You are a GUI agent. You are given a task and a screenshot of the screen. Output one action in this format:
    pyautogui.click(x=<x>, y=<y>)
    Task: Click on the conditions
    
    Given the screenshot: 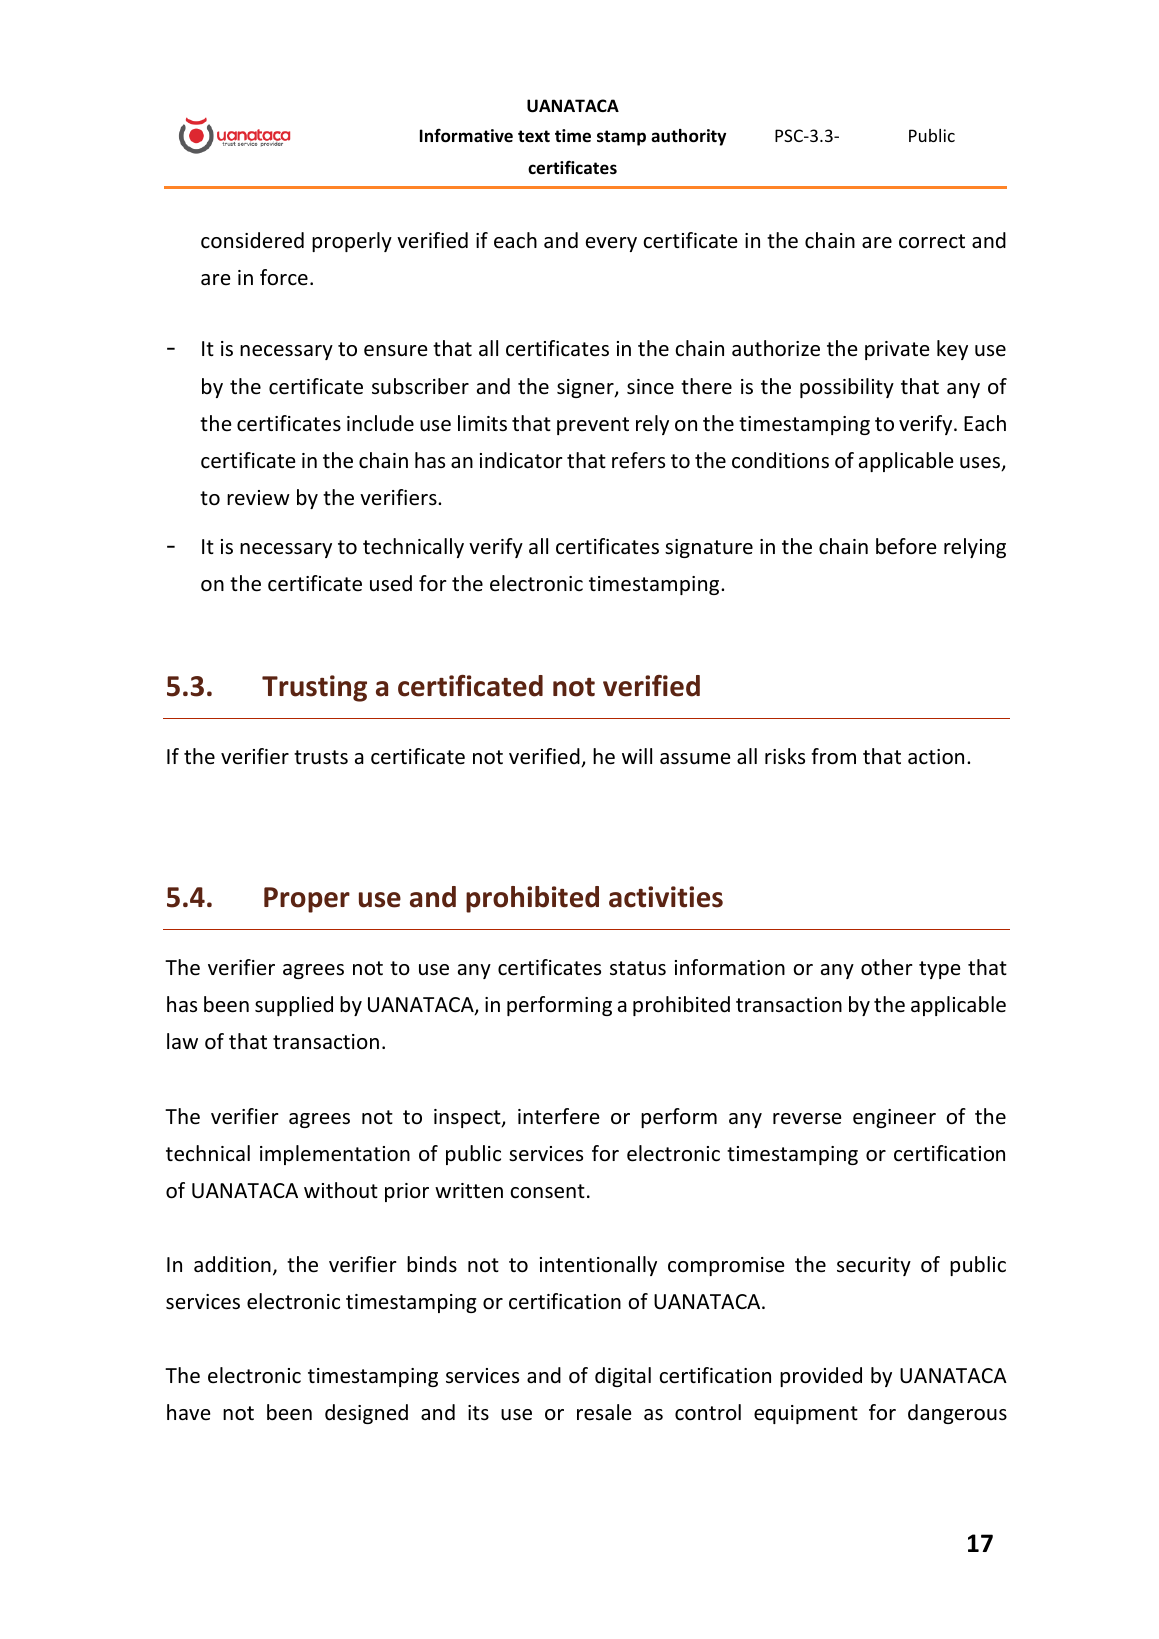 What is the action you would take?
    pyautogui.click(x=780, y=460)
